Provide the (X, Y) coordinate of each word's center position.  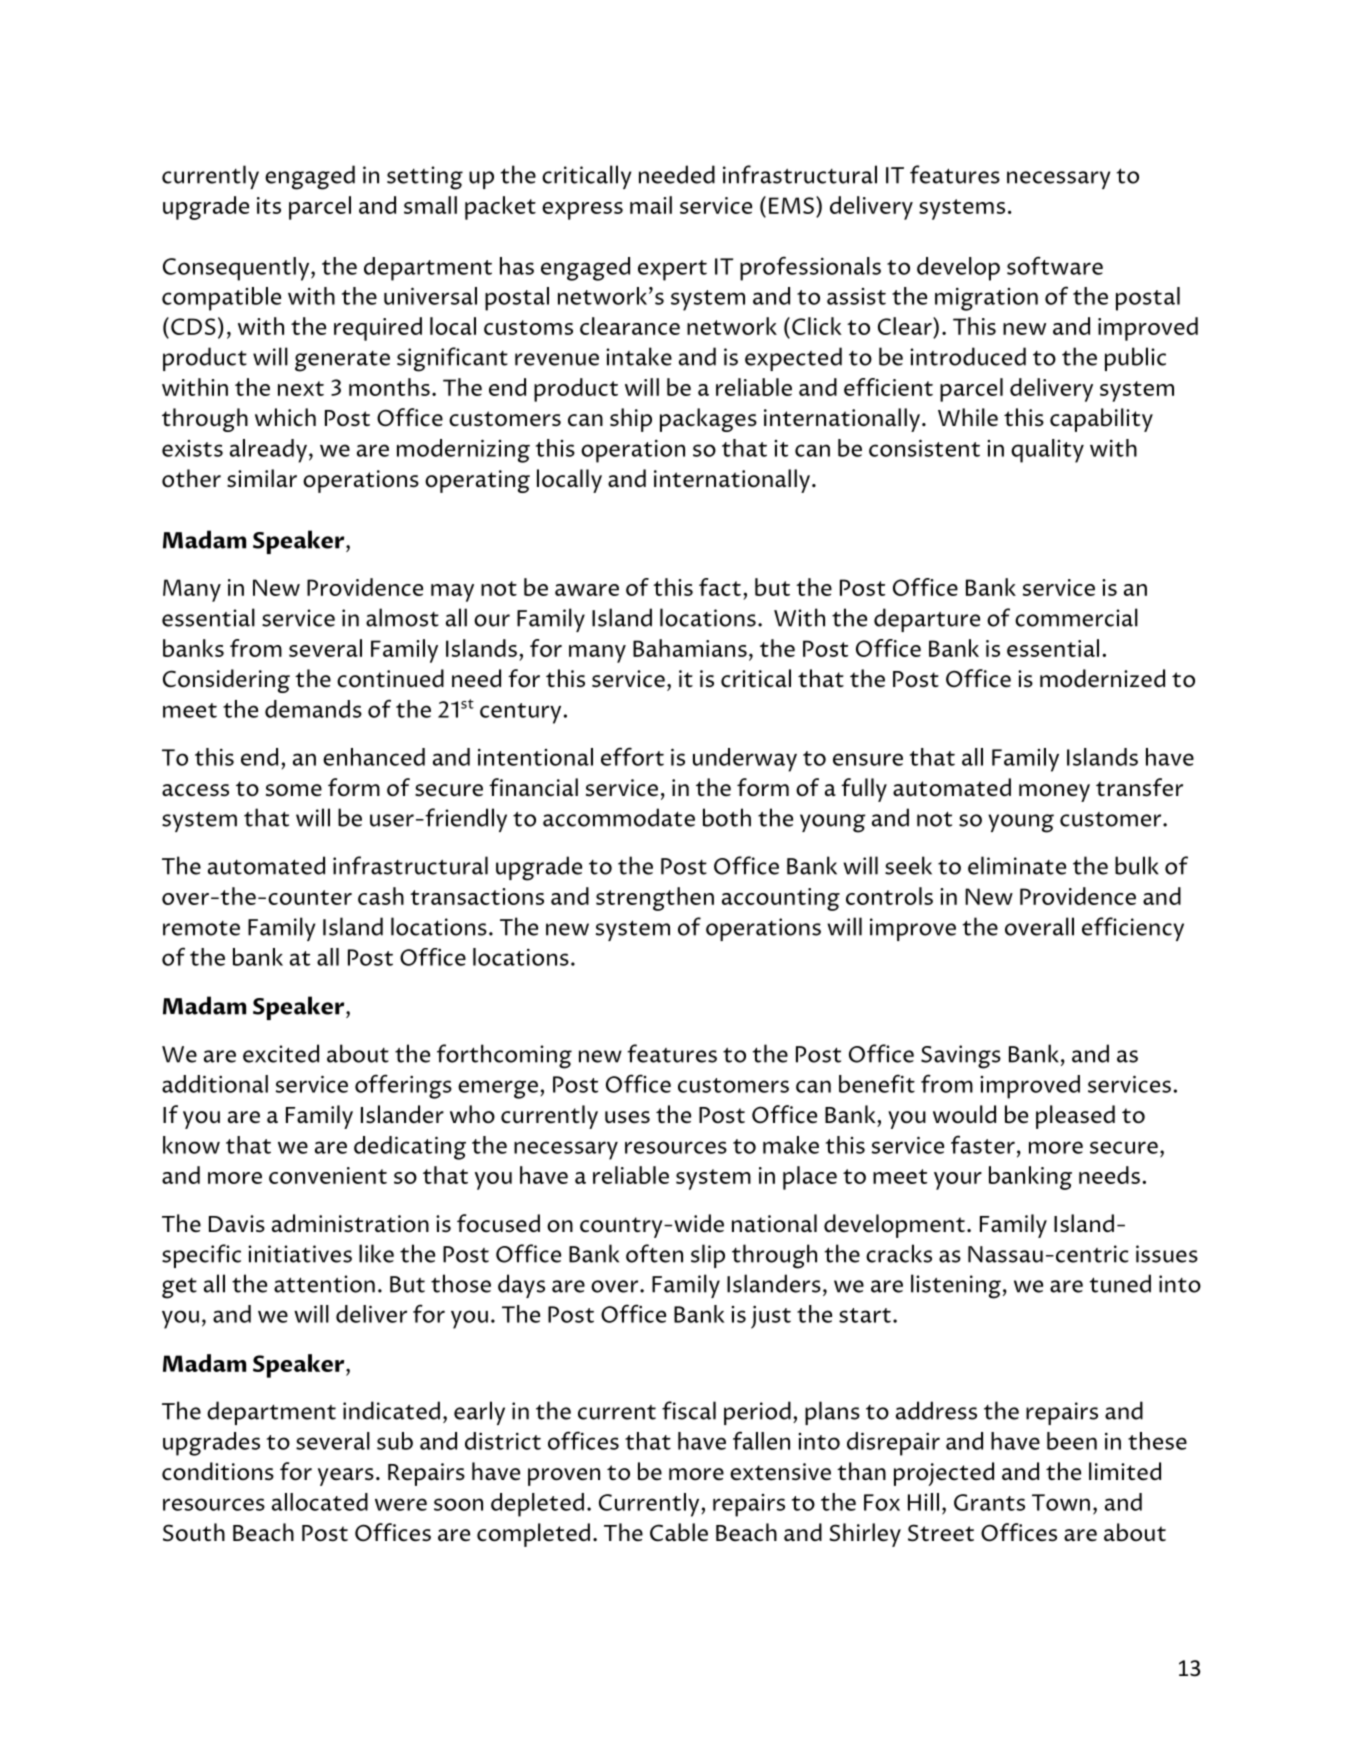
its (269, 205)
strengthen (655, 899)
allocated (320, 1502)
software (1055, 265)
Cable (679, 1532)
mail (651, 205)
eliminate (1017, 865)
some (294, 790)
